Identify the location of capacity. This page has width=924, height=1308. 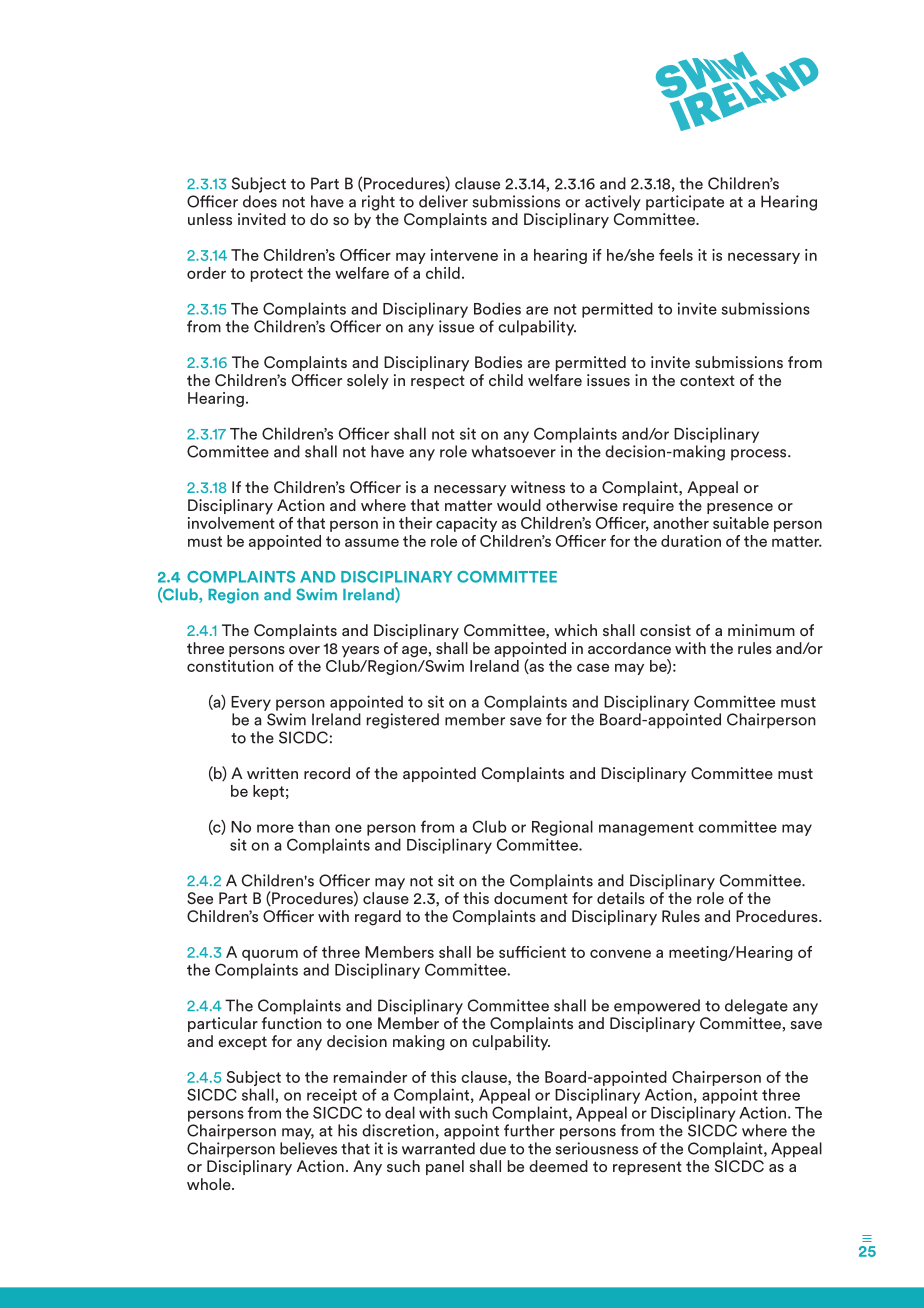
(466, 524).
